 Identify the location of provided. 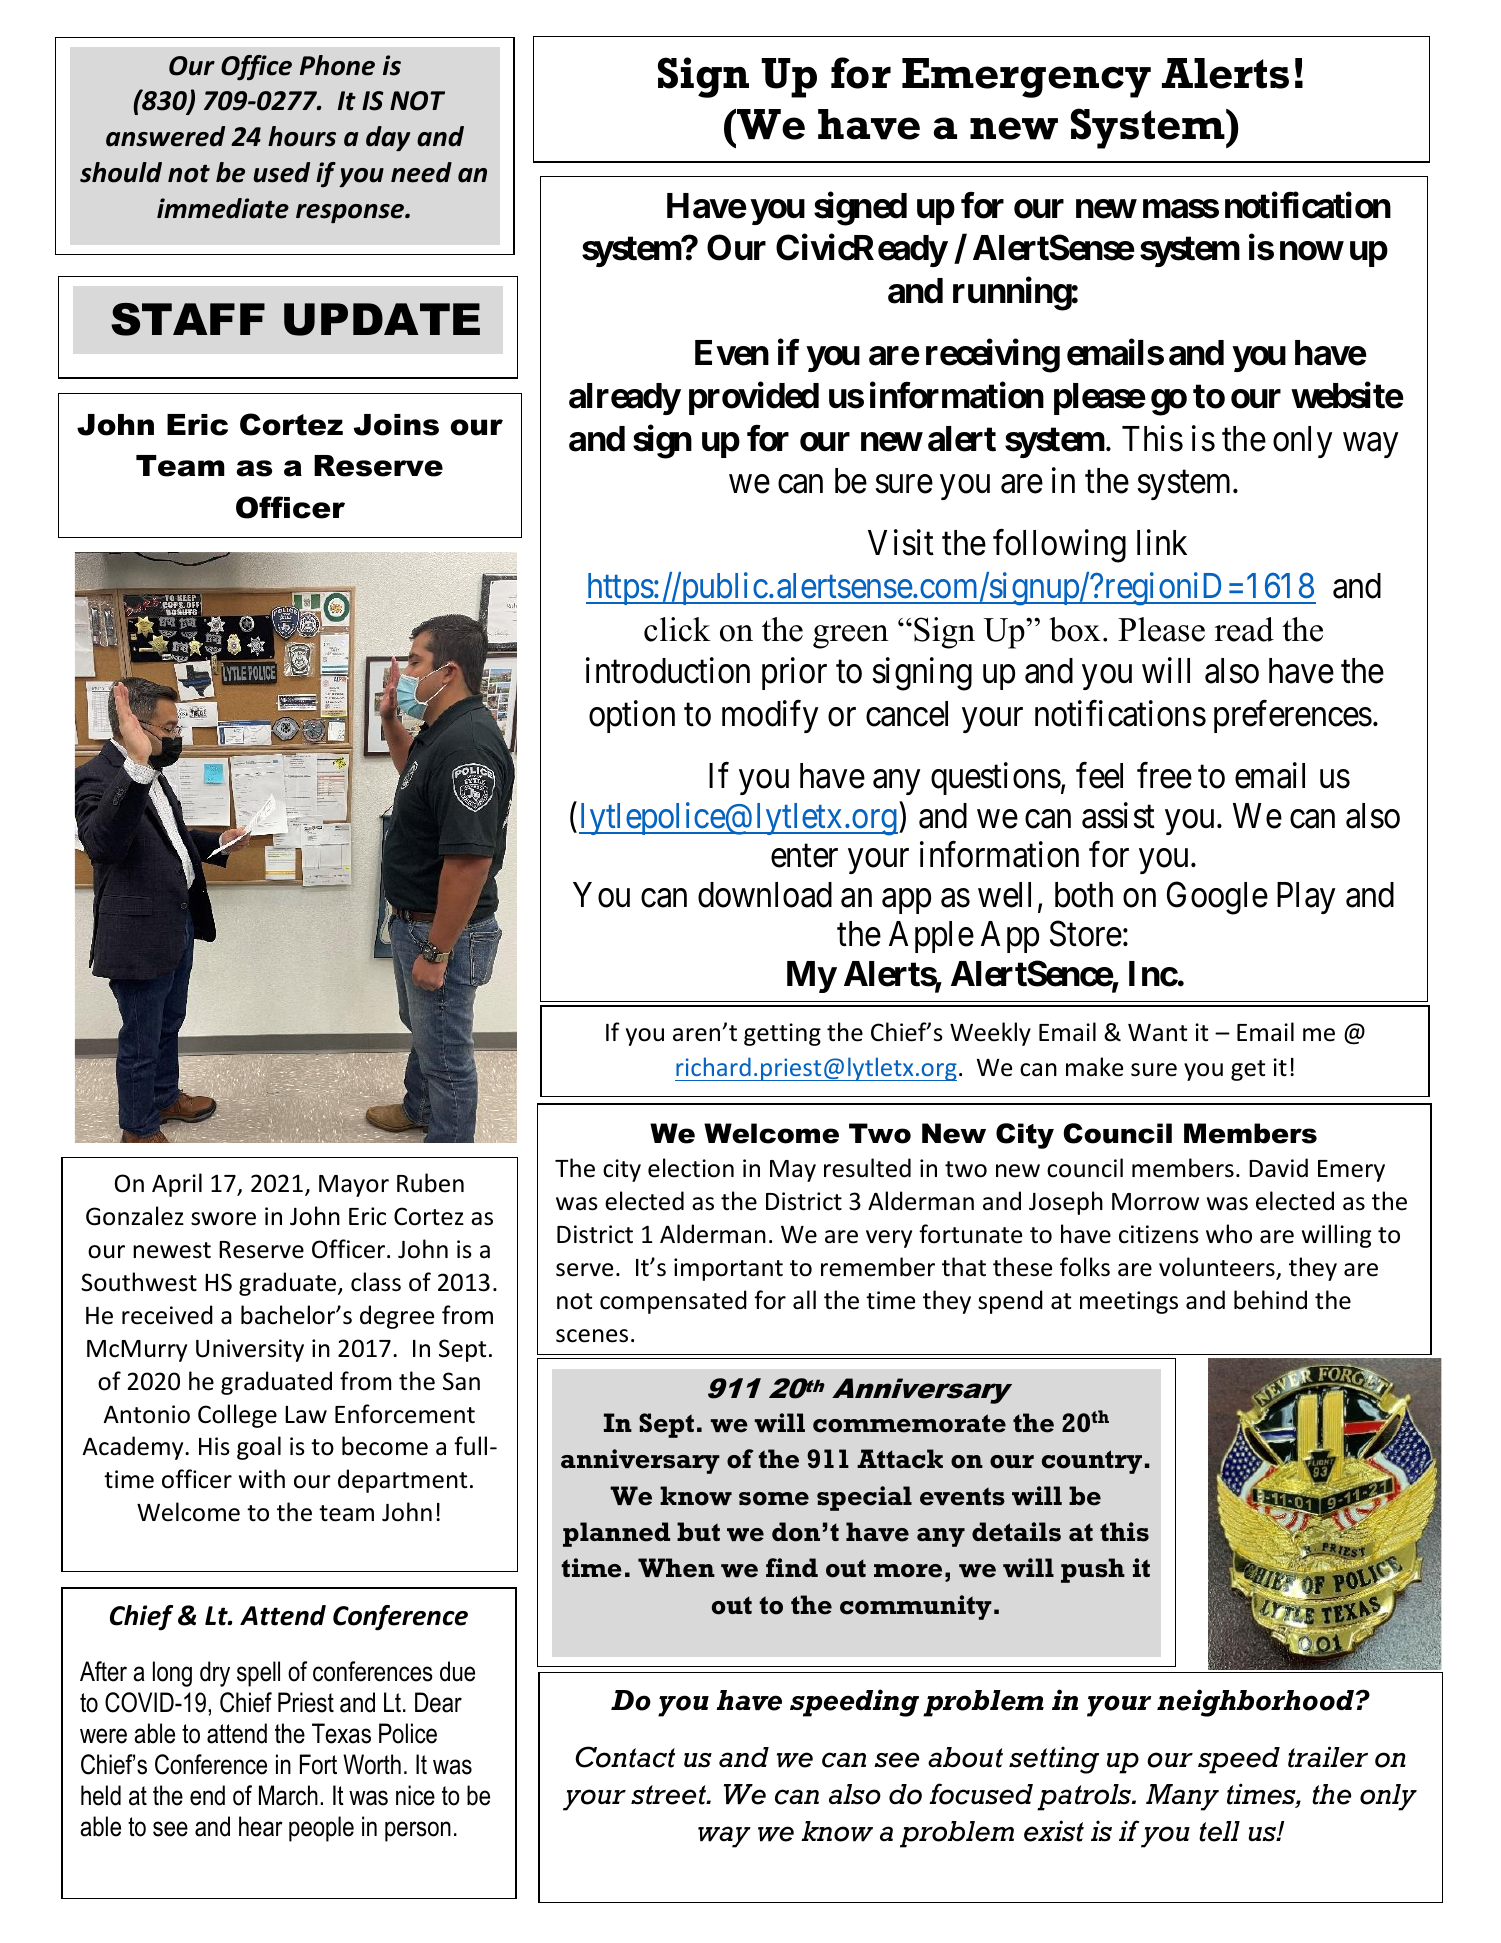
(754, 398).
